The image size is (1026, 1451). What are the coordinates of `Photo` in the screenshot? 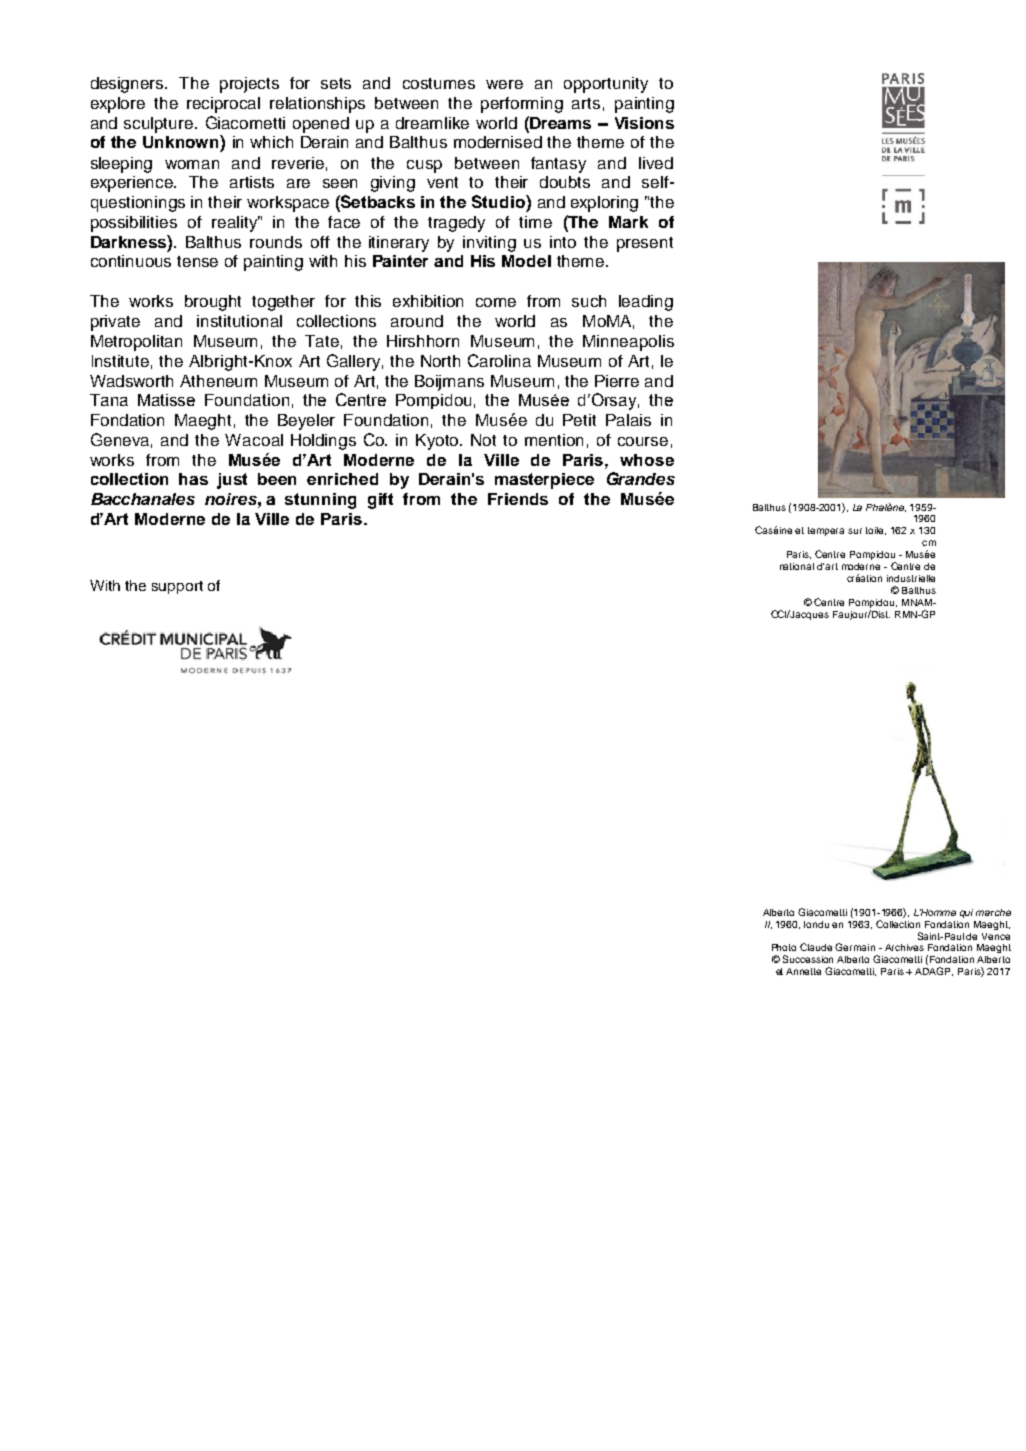 It's located at (784, 947).
